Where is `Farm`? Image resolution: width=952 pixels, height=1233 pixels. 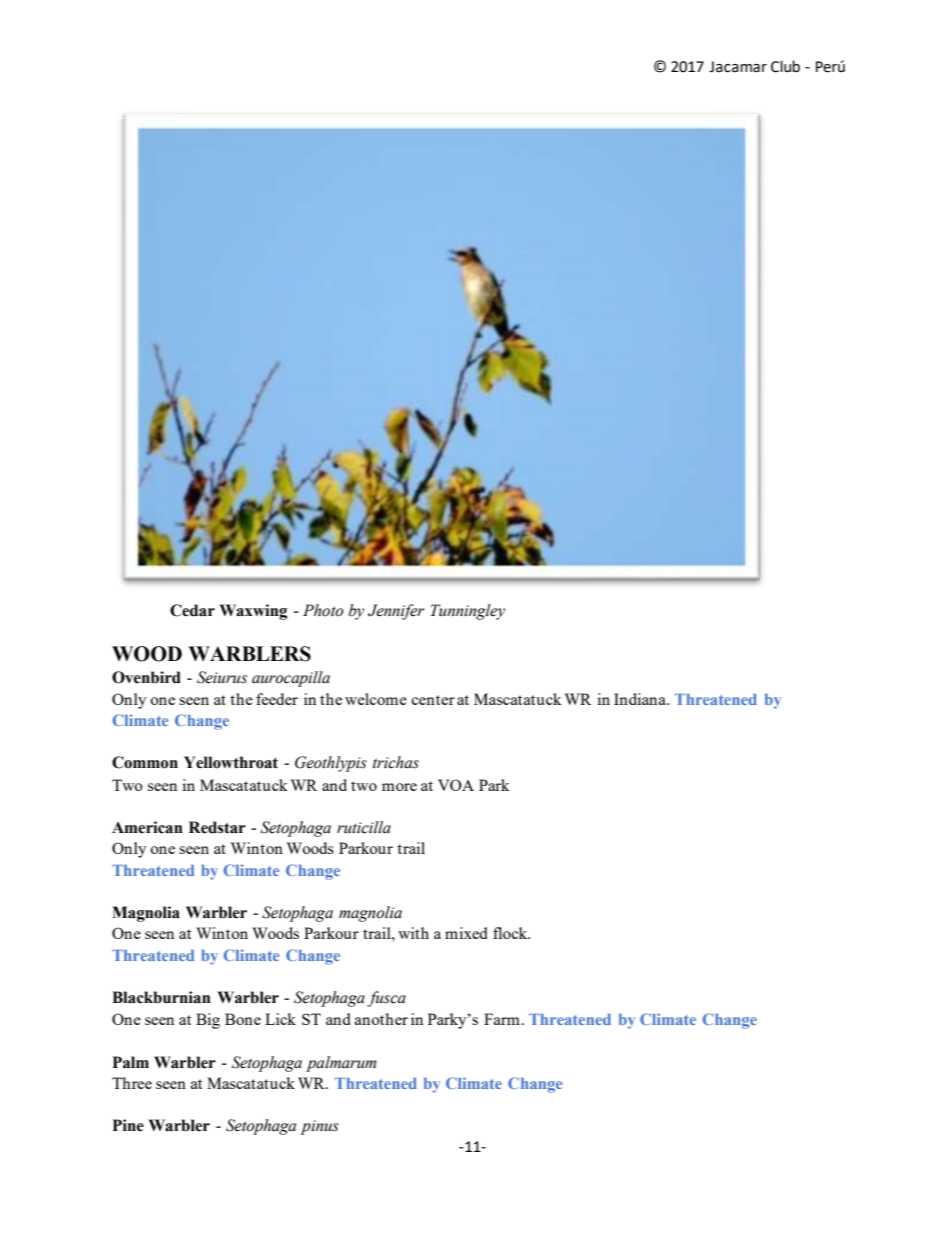
Farm is located at coordinates (502, 1019).
